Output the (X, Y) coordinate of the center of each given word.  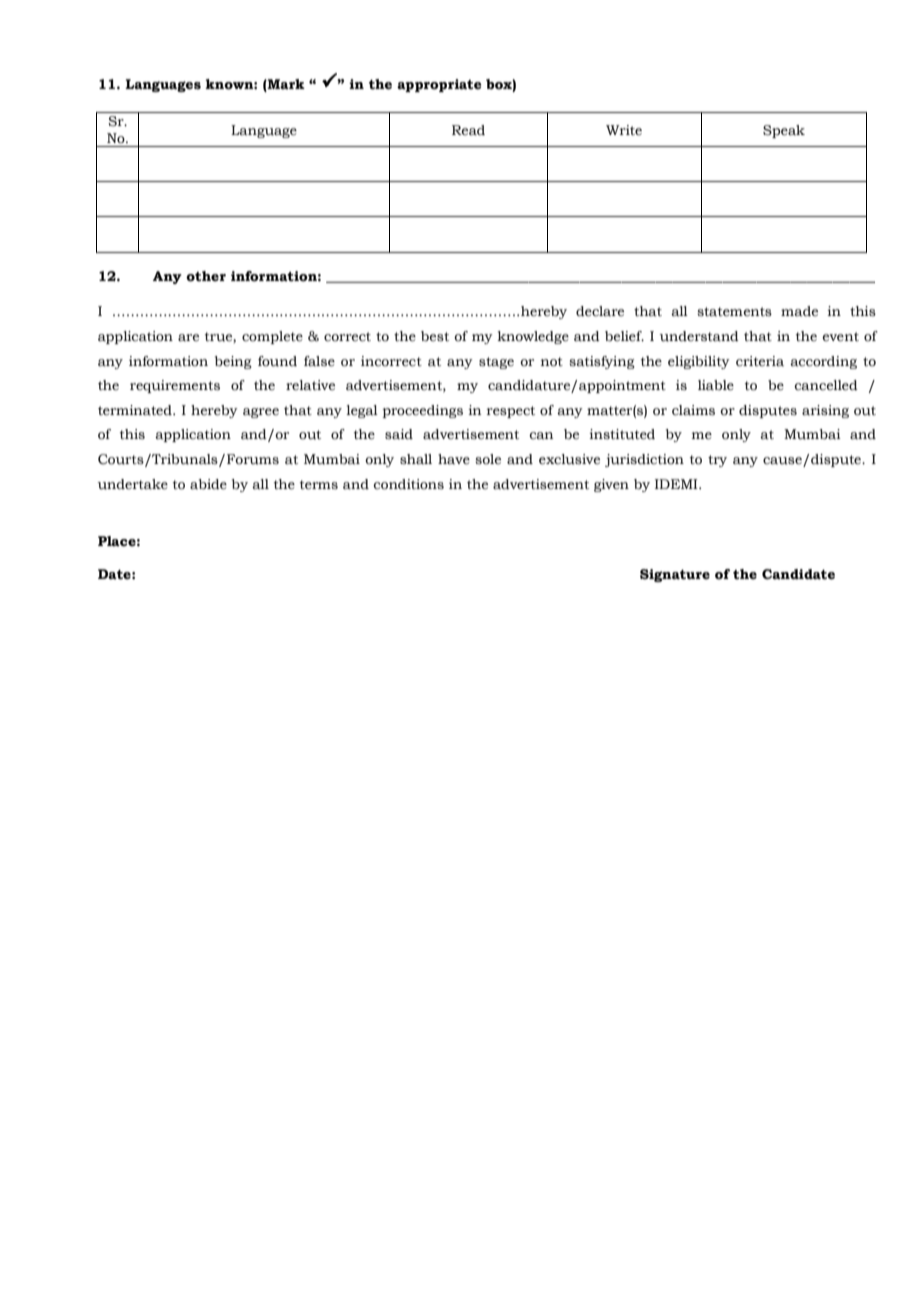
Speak (784, 131)
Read (468, 130)
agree (261, 413)
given (611, 485)
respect (511, 412)
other (206, 276)
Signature (675, 575)
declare (600, 311)
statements (735, 312)
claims (693, 410)
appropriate (439, 85)
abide (208, 484)
